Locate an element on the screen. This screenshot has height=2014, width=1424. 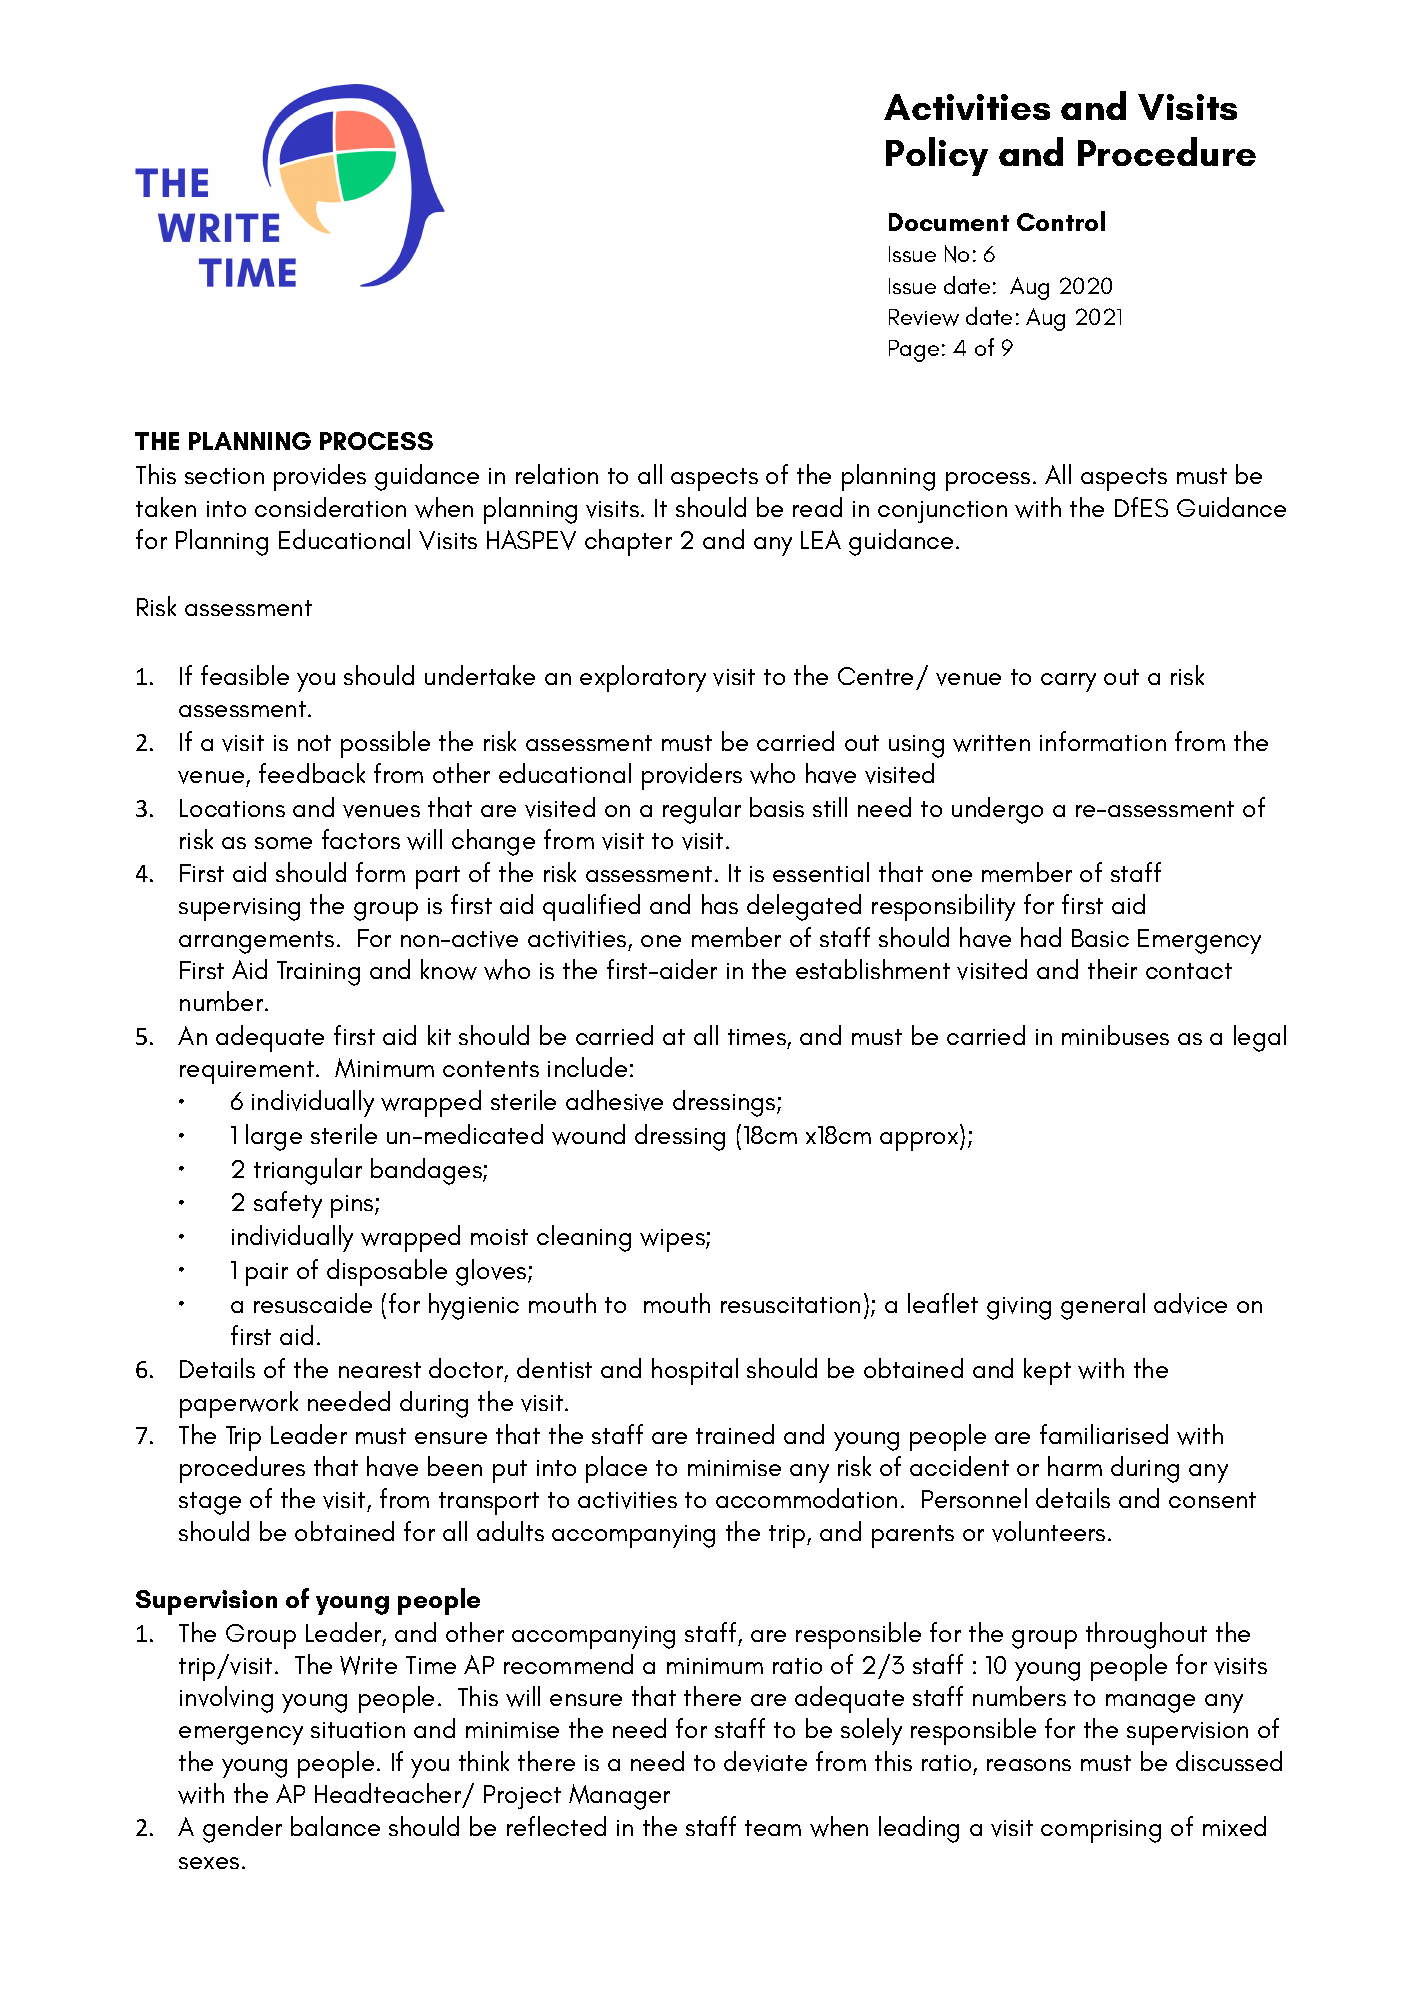
balance is located at coordinates (335, 1826).
